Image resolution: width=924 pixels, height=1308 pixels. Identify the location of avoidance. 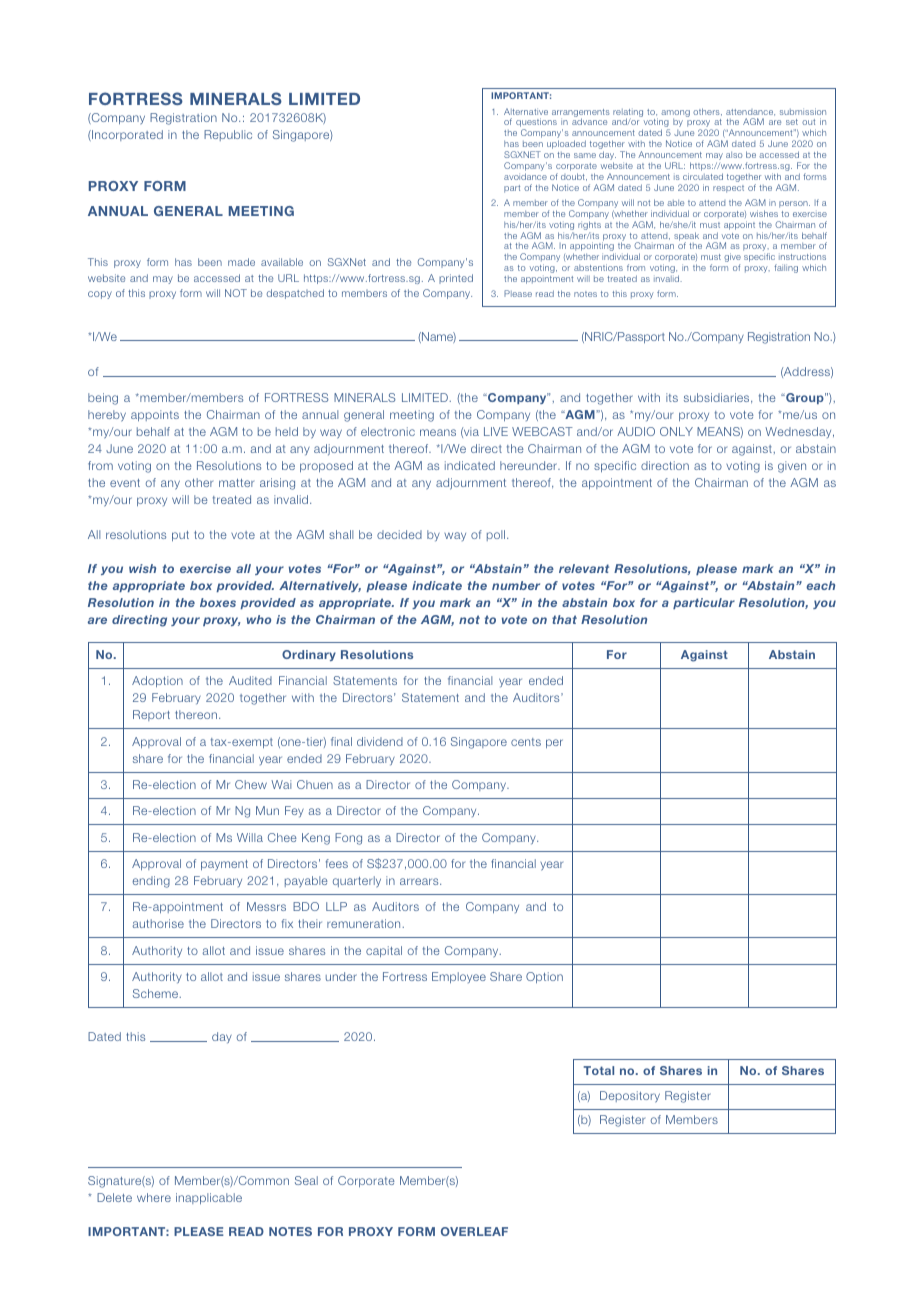
(525, 176).
